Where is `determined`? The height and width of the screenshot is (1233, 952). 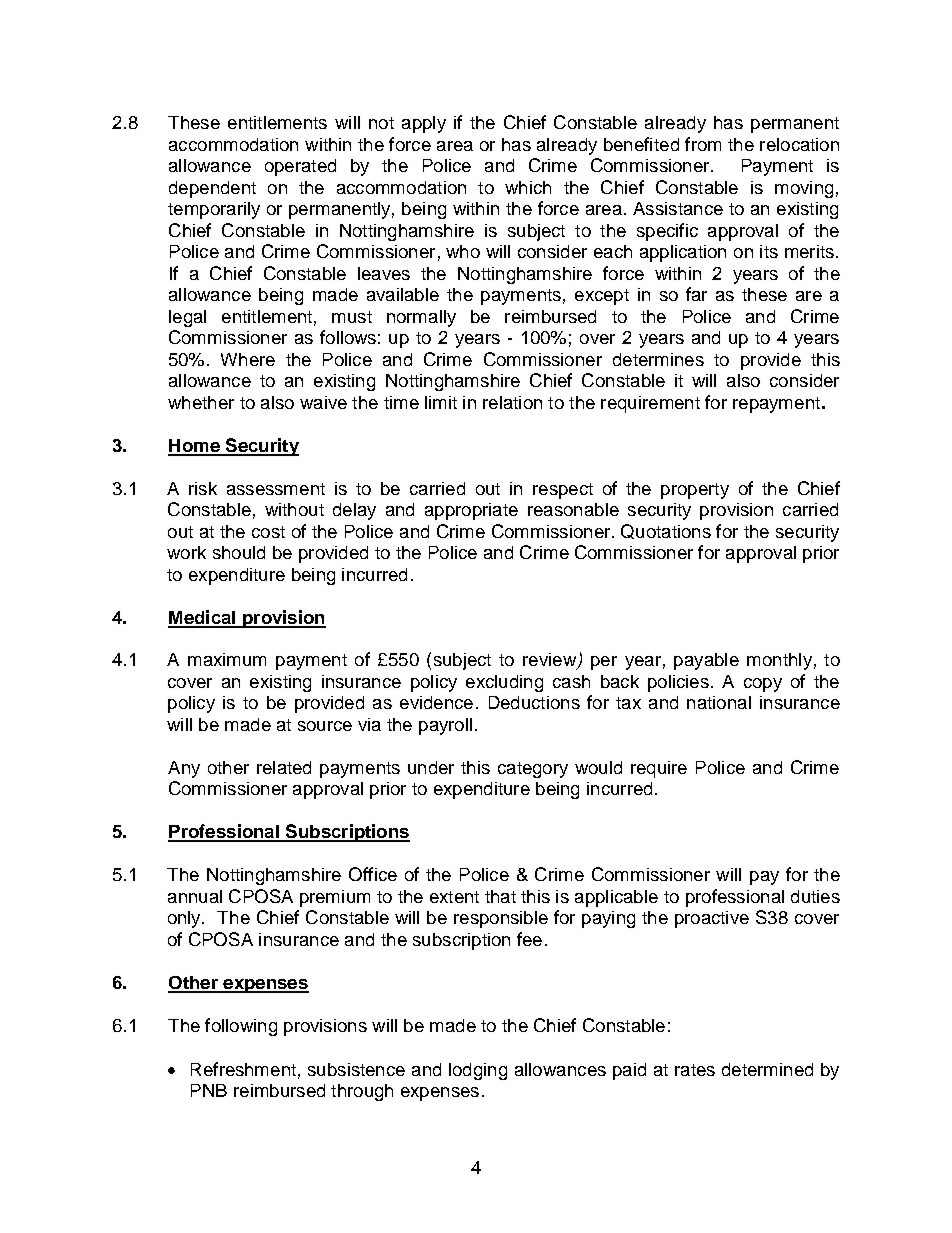 determined is located at coordinates (767, 1069).
